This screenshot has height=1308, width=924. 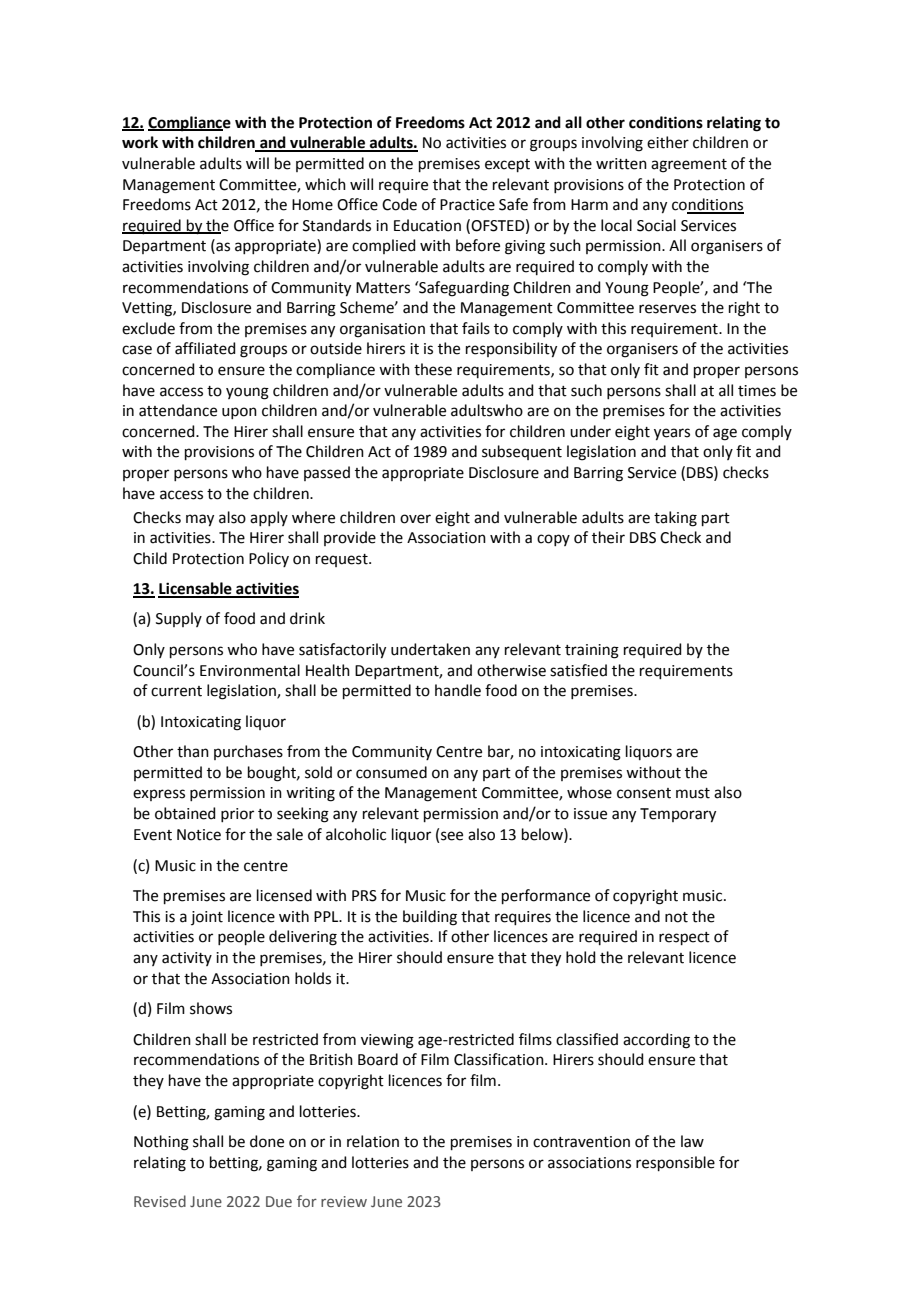 What do you see at coordinates (161, 1143) in the screenshot?
I see `Nothing` at bounding box center [161, 1143].
